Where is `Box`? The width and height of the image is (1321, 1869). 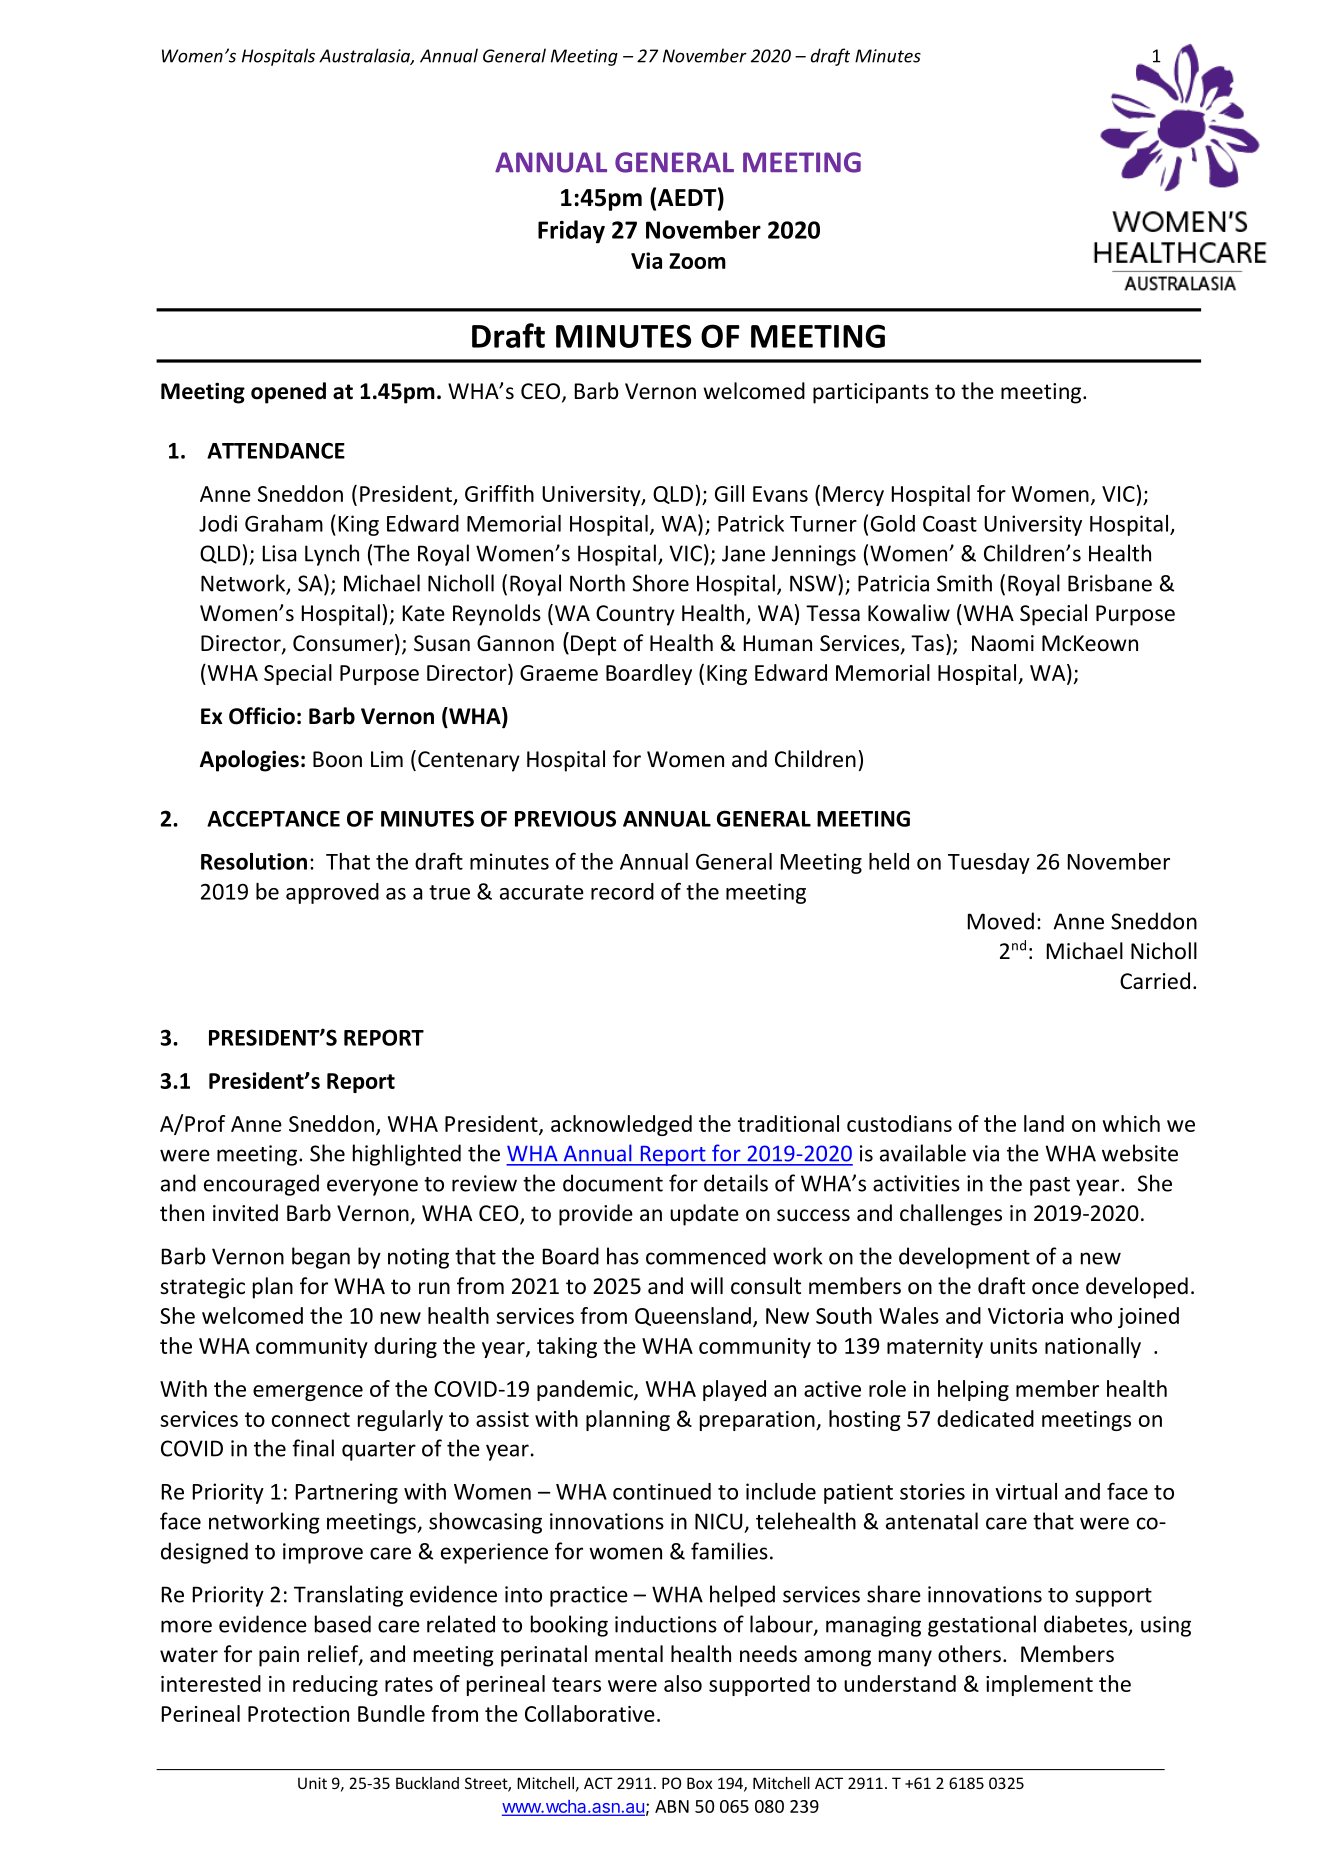
Box is located at coordinates (699, 1783).
